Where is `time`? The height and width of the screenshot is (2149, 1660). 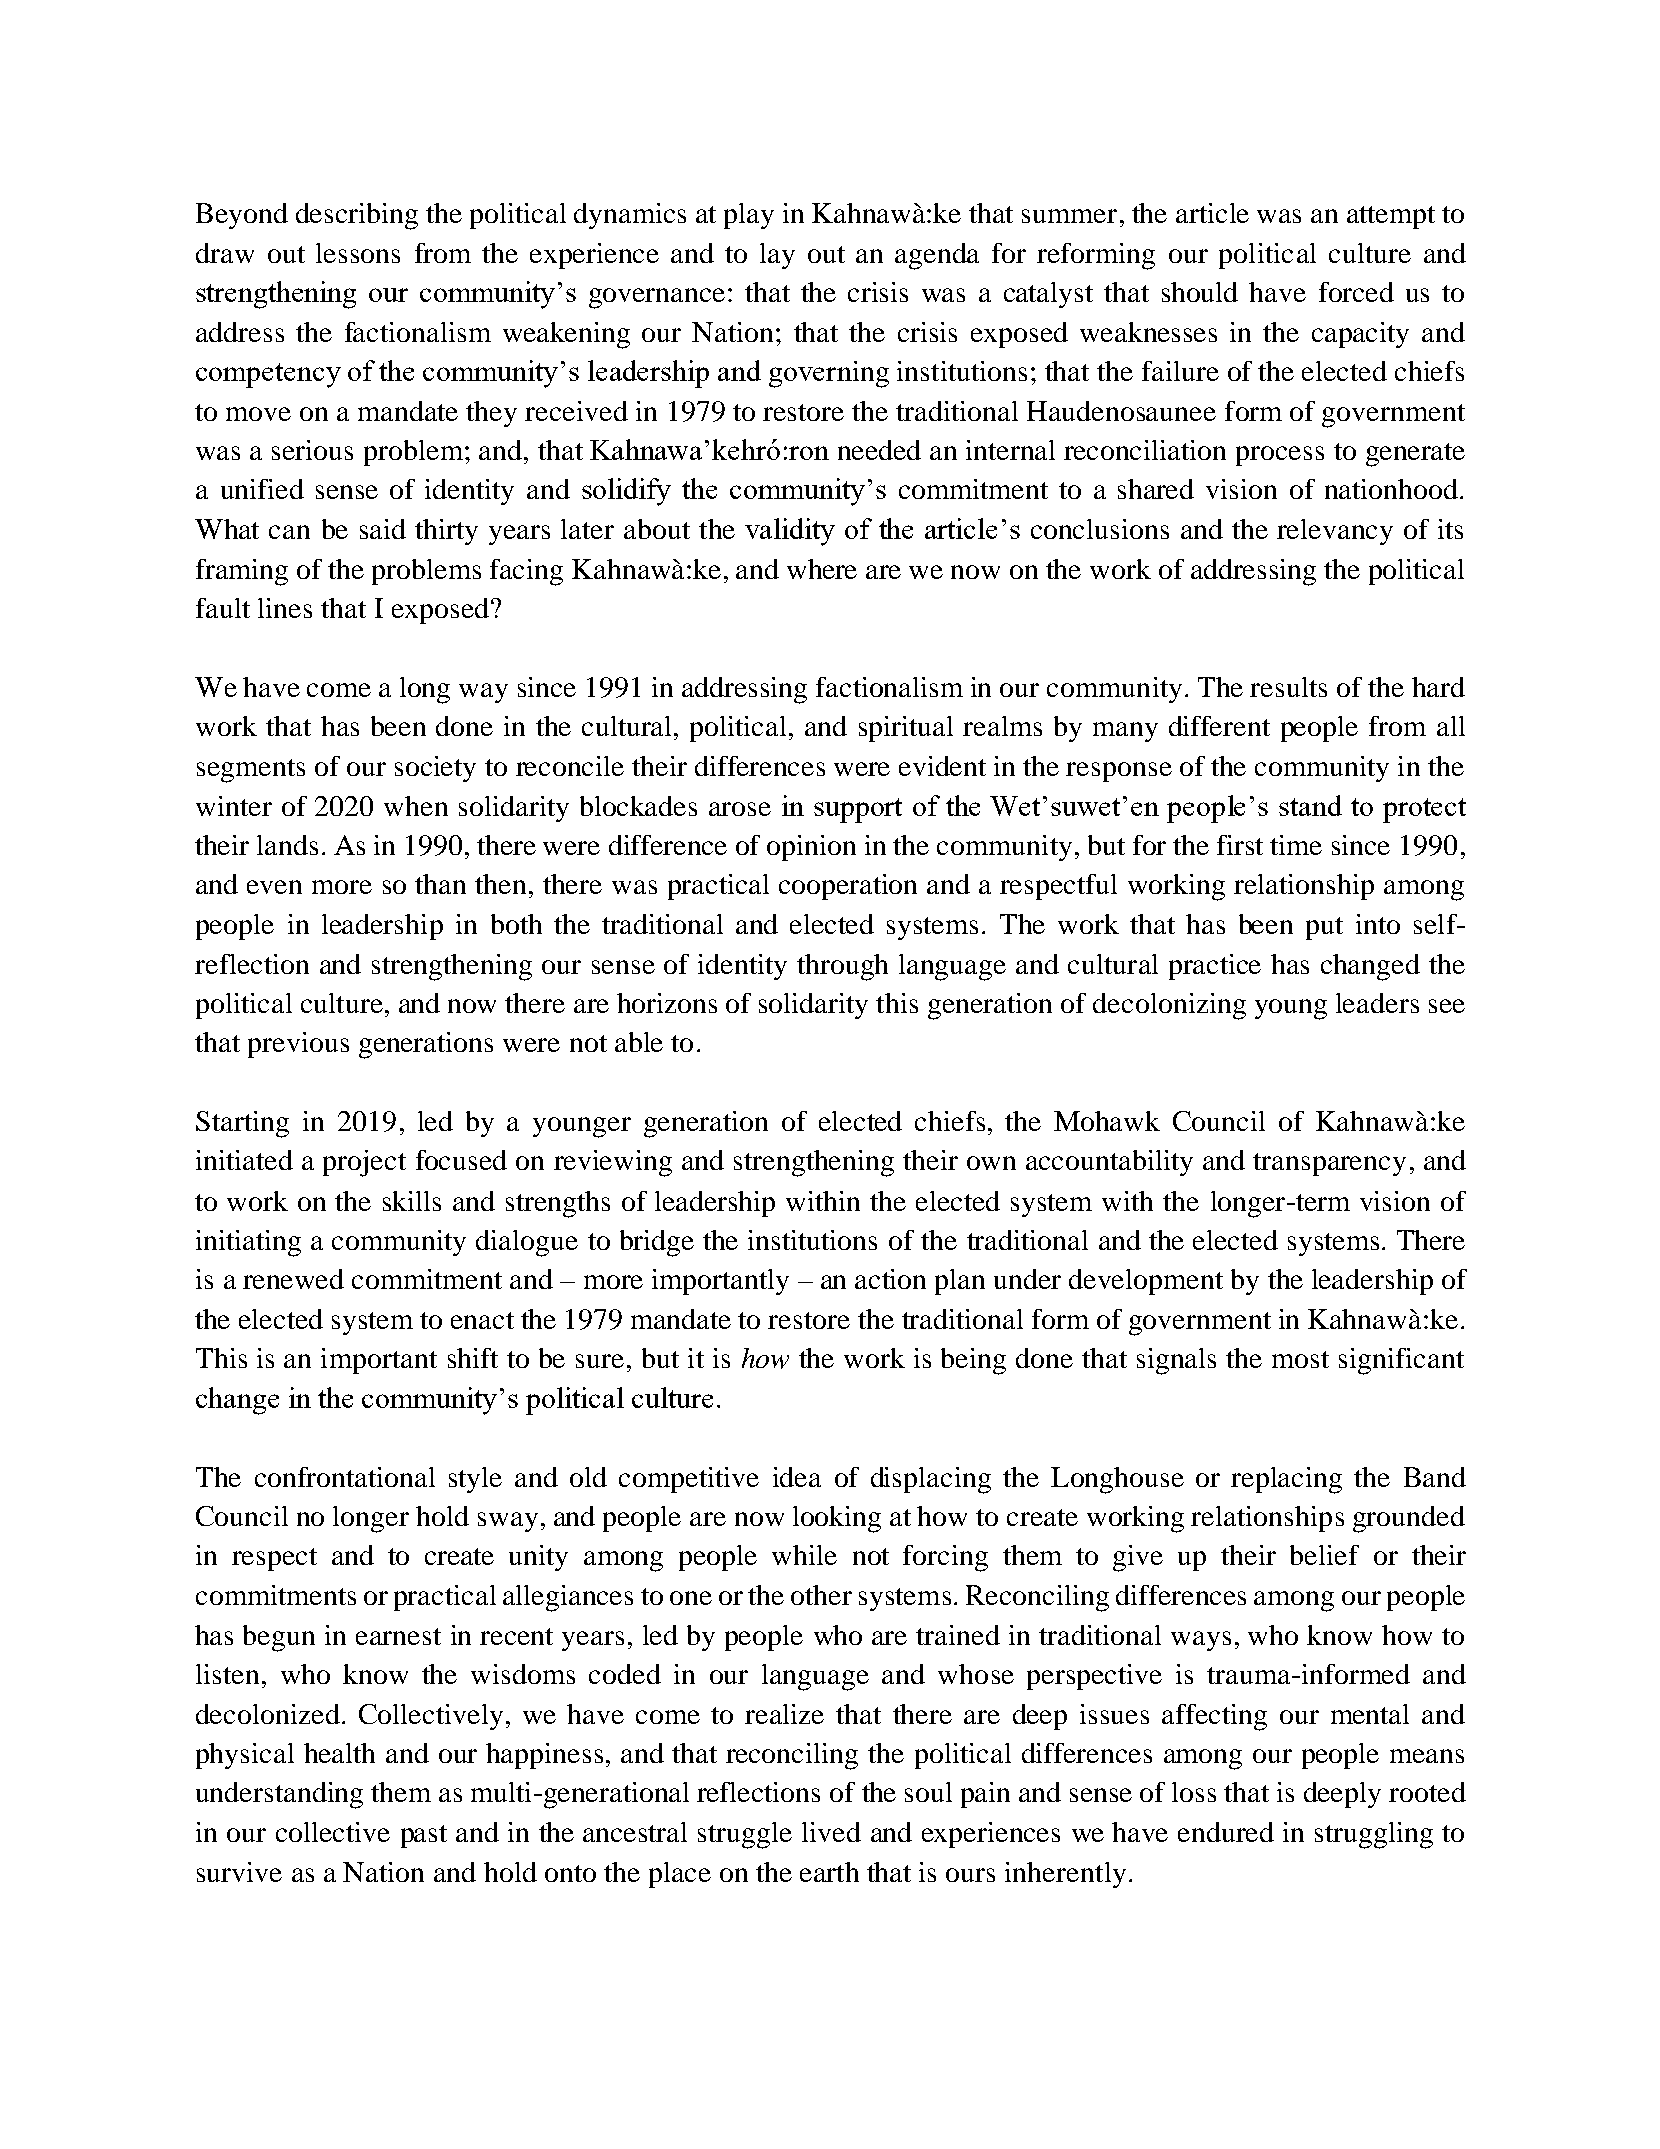 time is located at coordinates (1296, 845).
